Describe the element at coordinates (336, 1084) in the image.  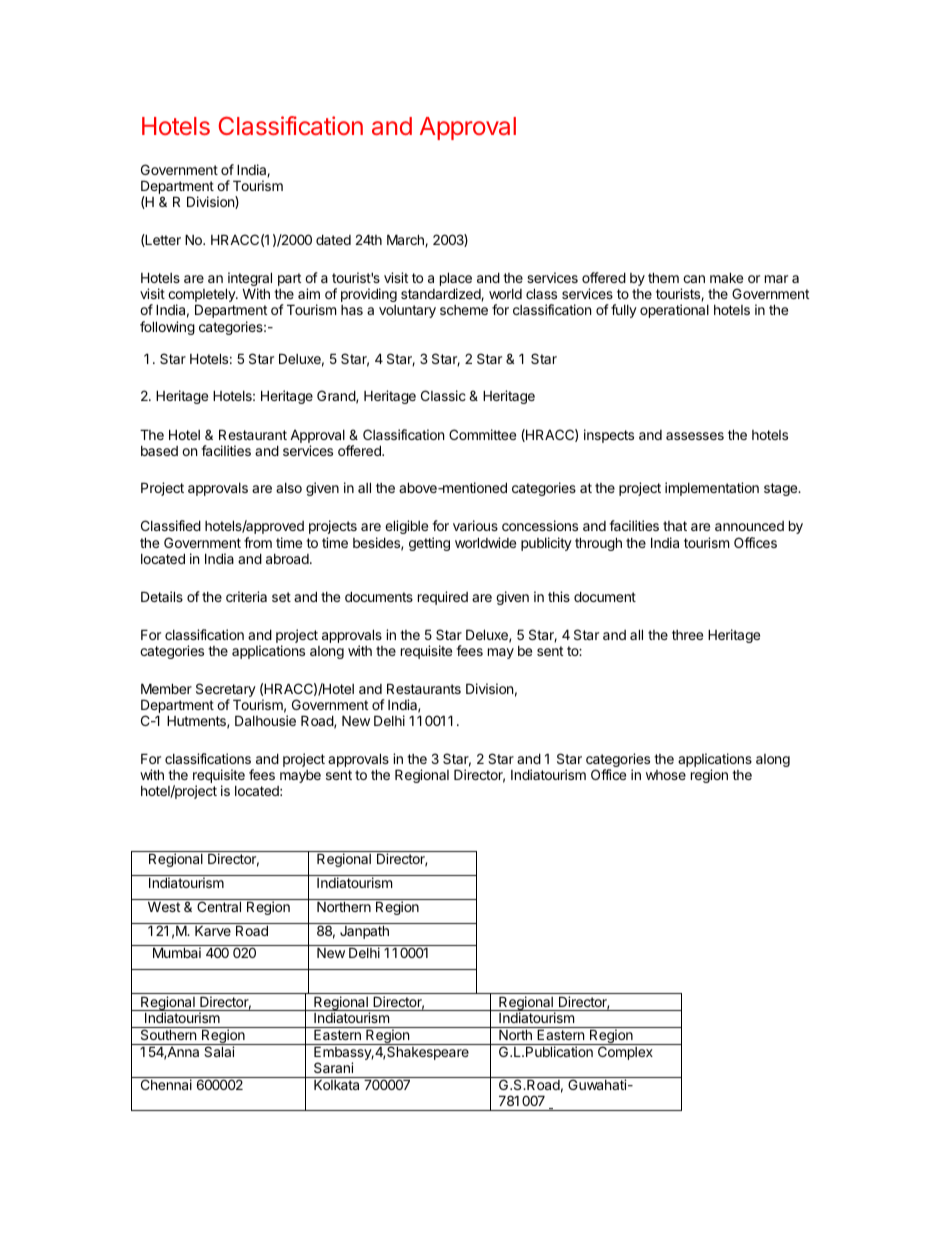
I see `Kolkata` at that location.
